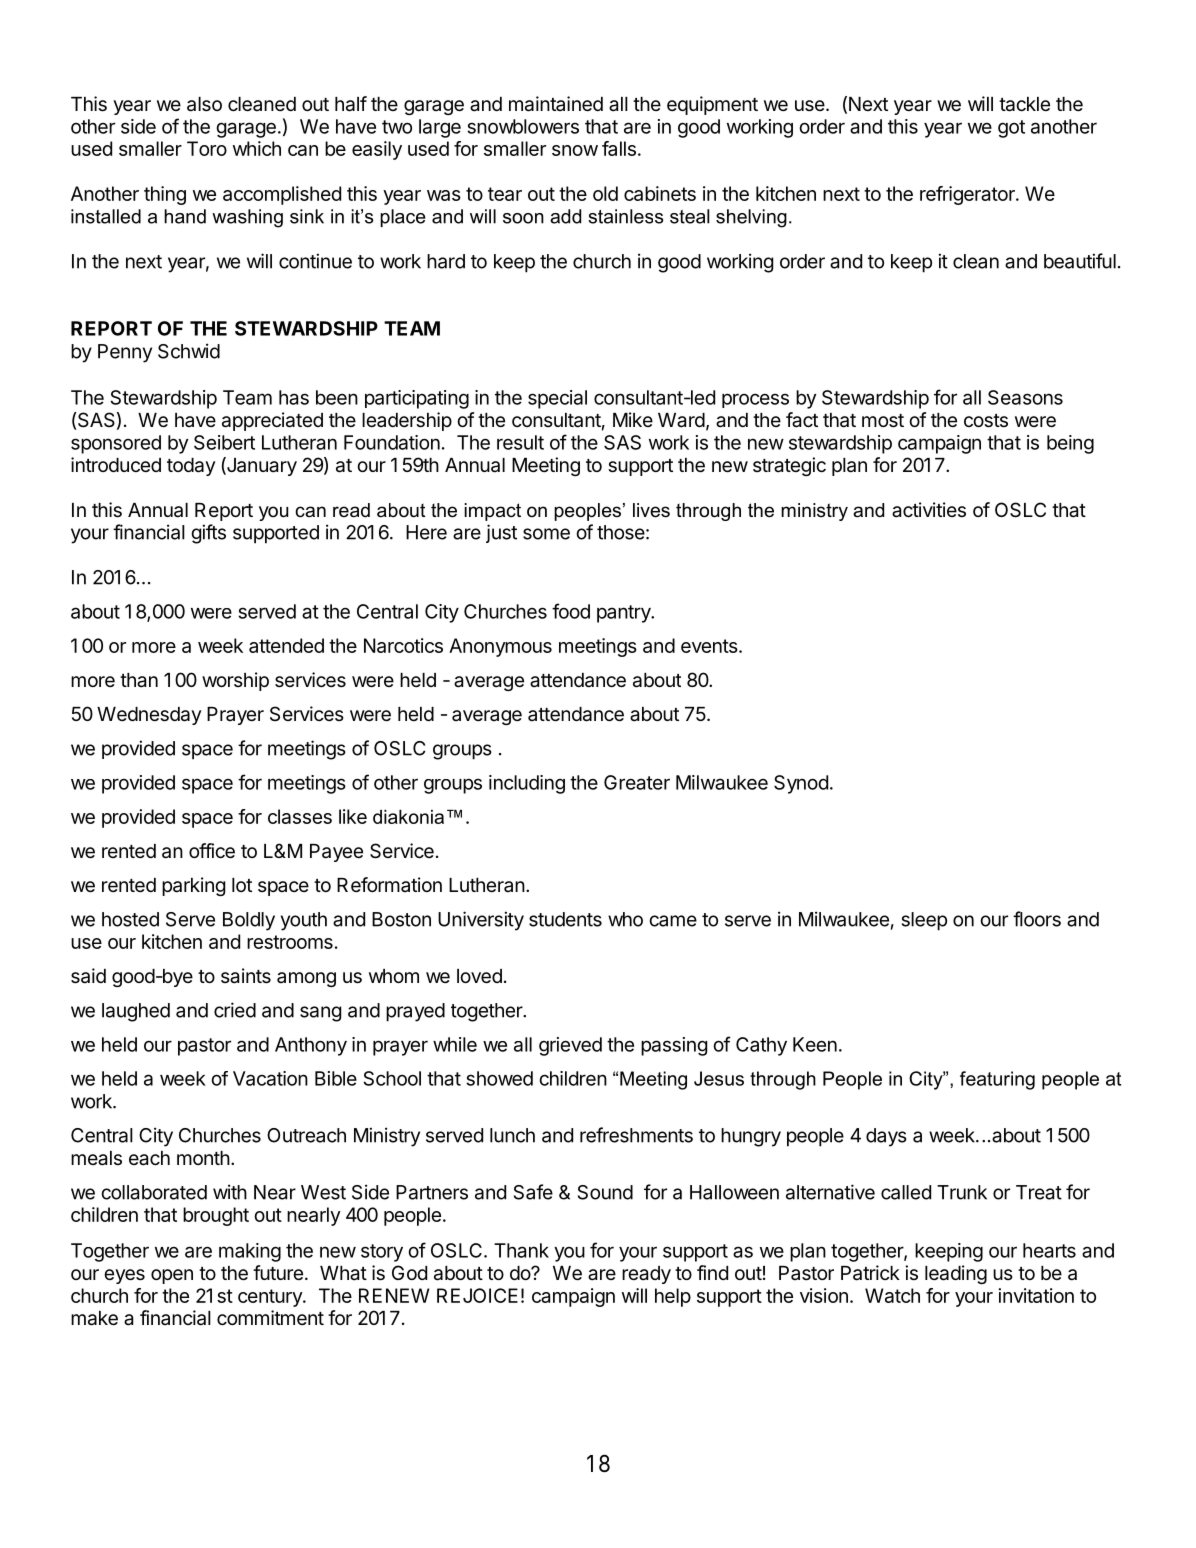  What do you see at coordinates (172, 1276) in the screenshot?
I see `open` at bounding box center [172, 1276].
